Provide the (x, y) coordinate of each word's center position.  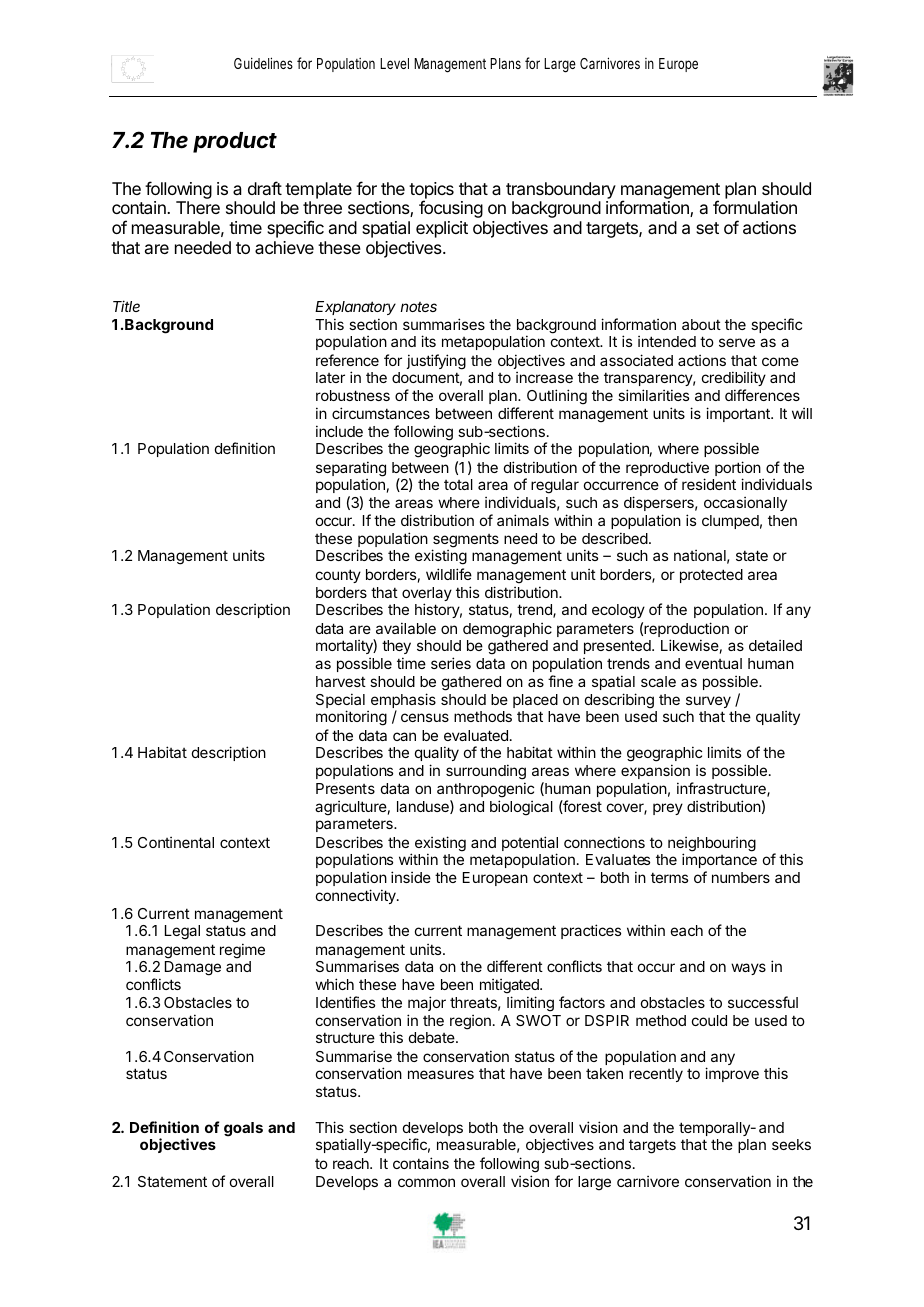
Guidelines (263, 63)
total (458, 484)
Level (394, 63)
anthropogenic (485, 791)
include (339, 431)
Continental (176, 842)
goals (243, 1129)
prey (668, 809)
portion (738, 470)
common (426, 1182)
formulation (755, 207)
